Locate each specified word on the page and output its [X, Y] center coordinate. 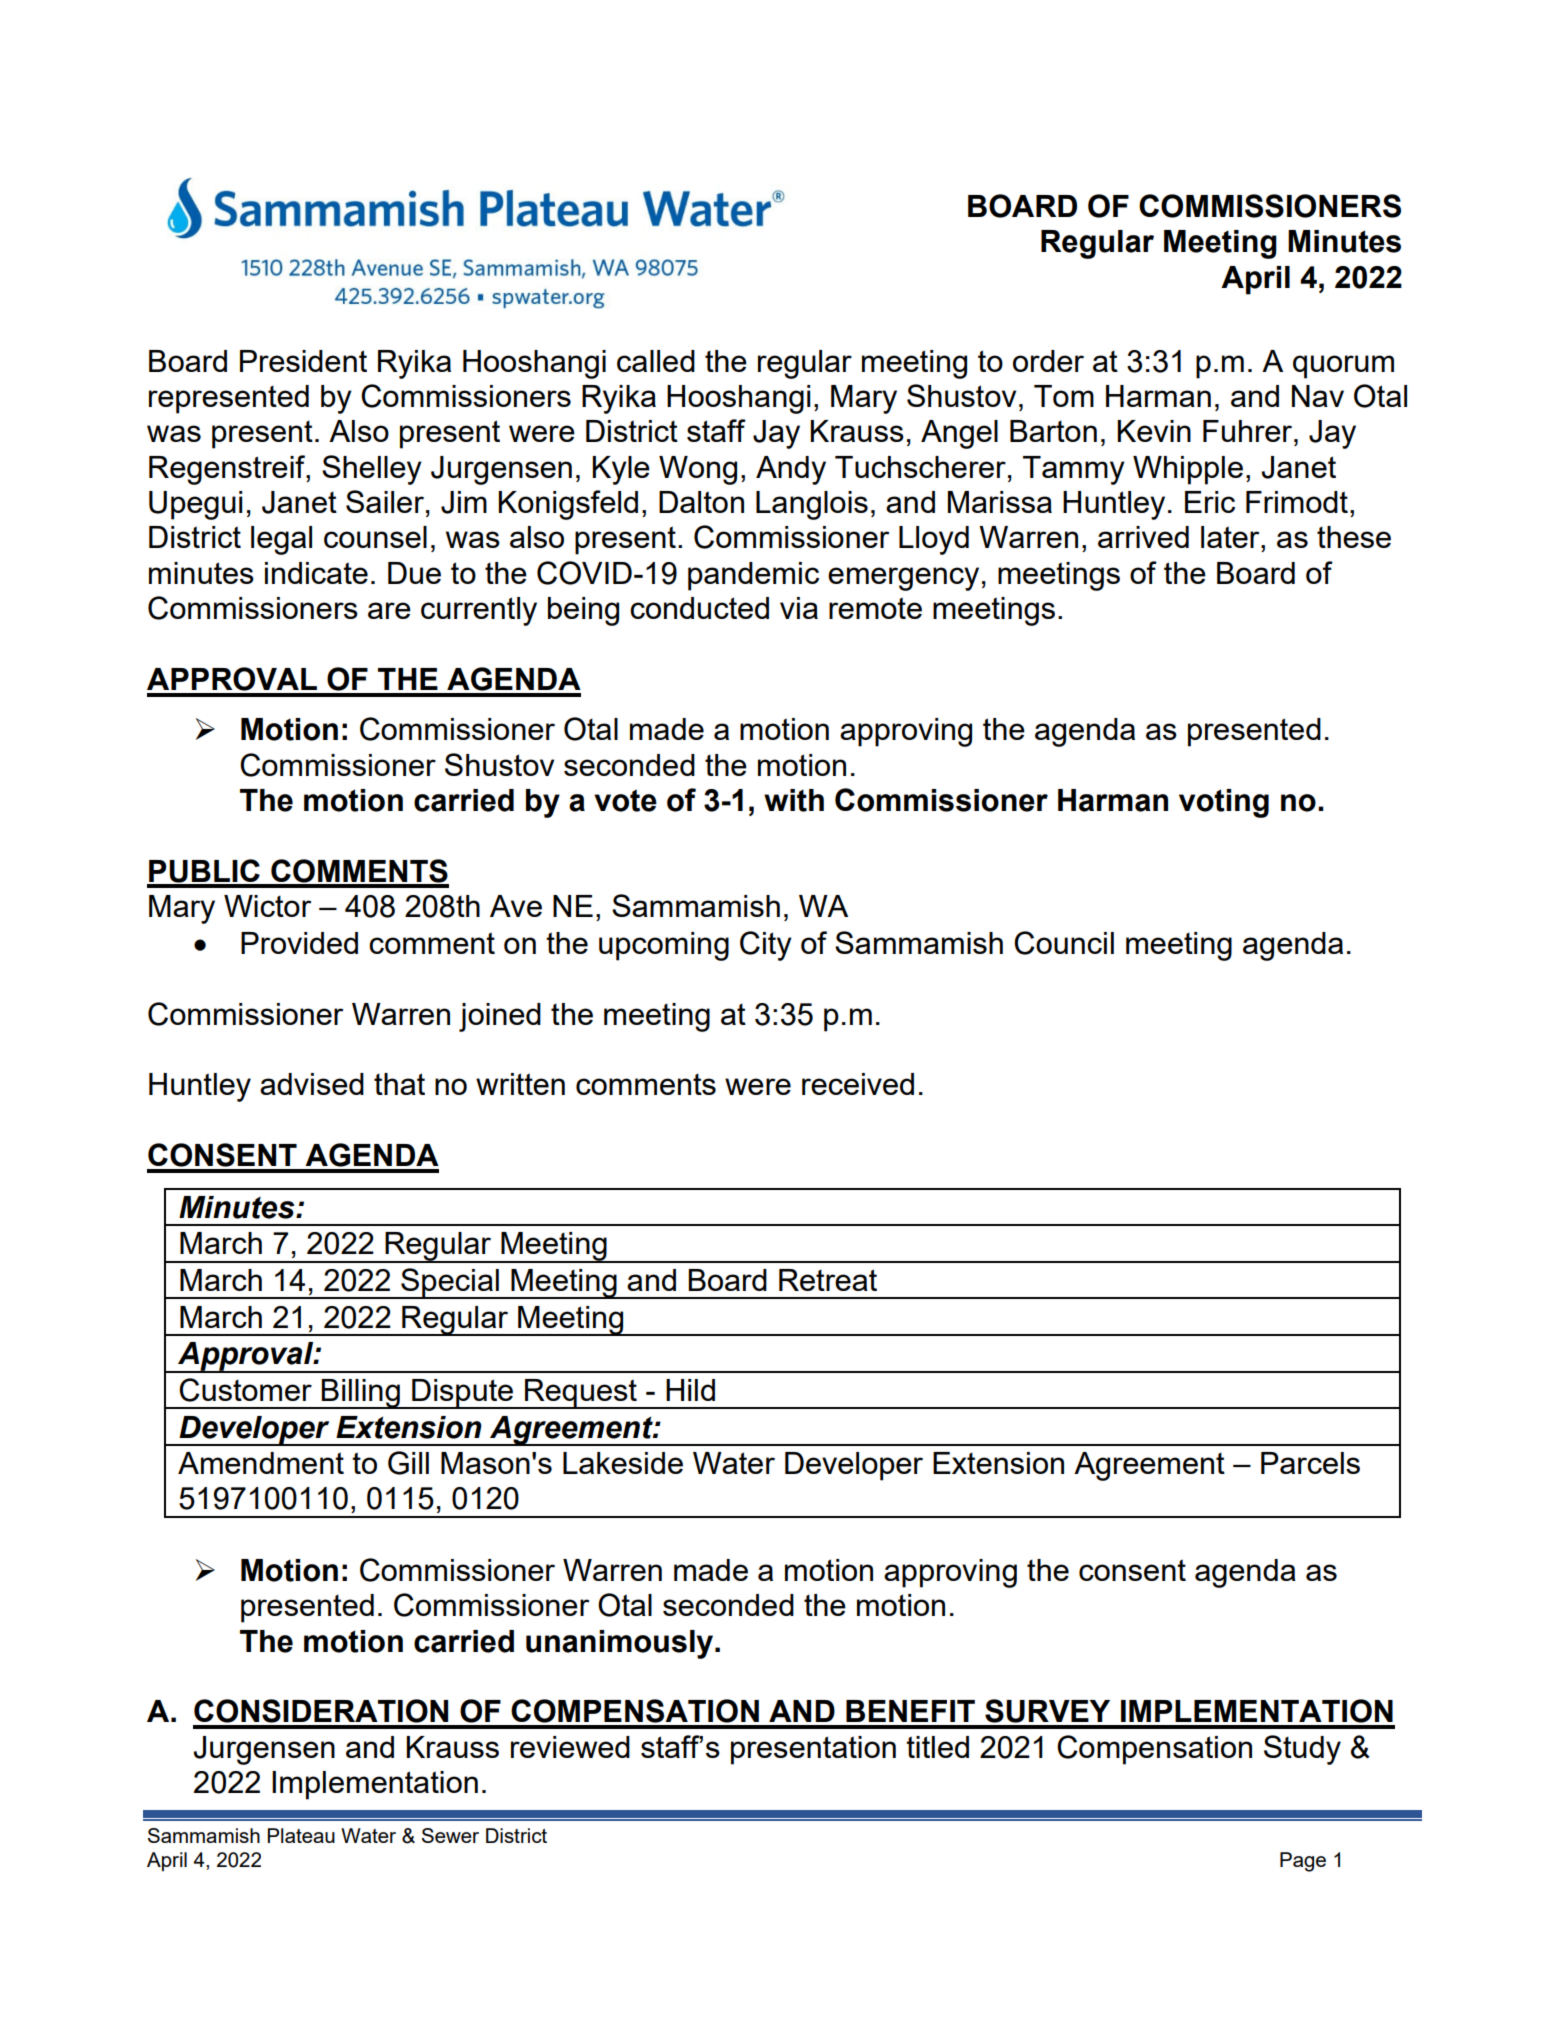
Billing [361, 1394]
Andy [791, 470]
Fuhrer [1249, 431]
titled [937, 1747]
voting [1224, 803]
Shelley [372, 470]
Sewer [450, 1835]
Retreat [828, 1280]
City [766, 946]
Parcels [1310, 1463]
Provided [299, 943]
